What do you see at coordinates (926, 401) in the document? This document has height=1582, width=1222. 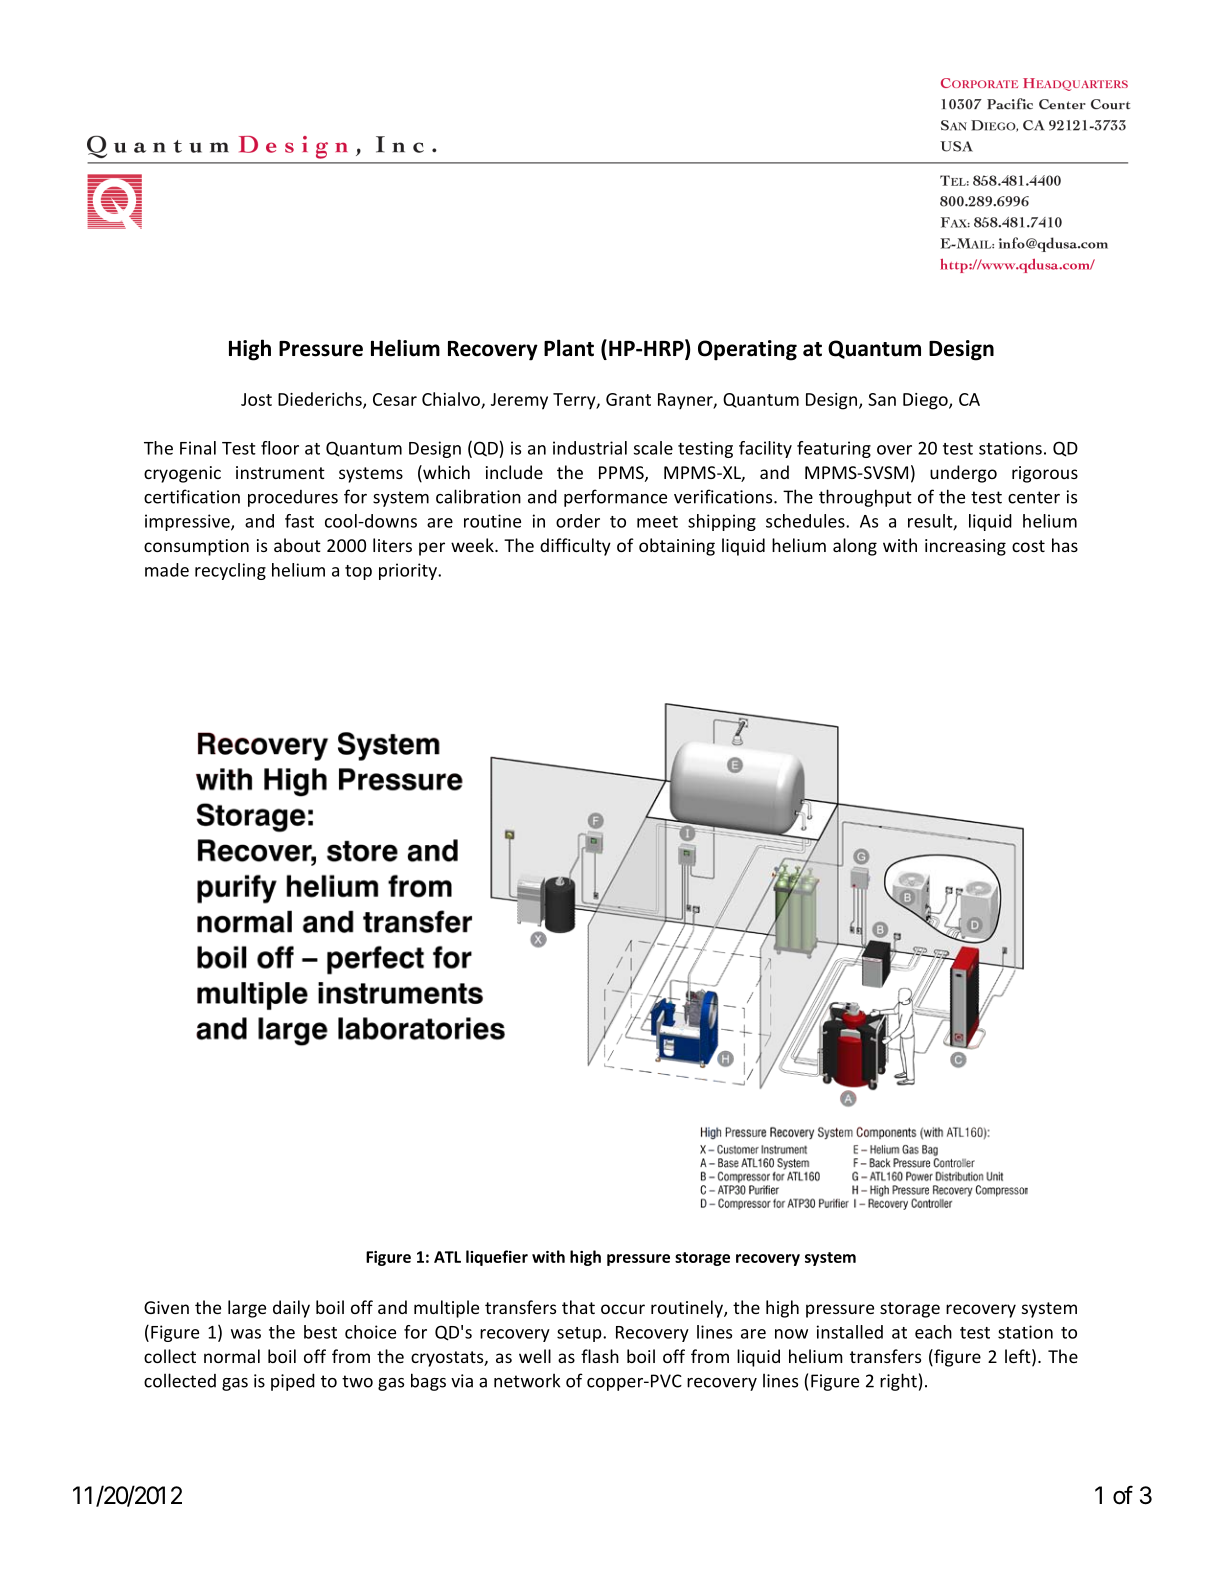 I see `Diego` at bounding box center [926, 401].
